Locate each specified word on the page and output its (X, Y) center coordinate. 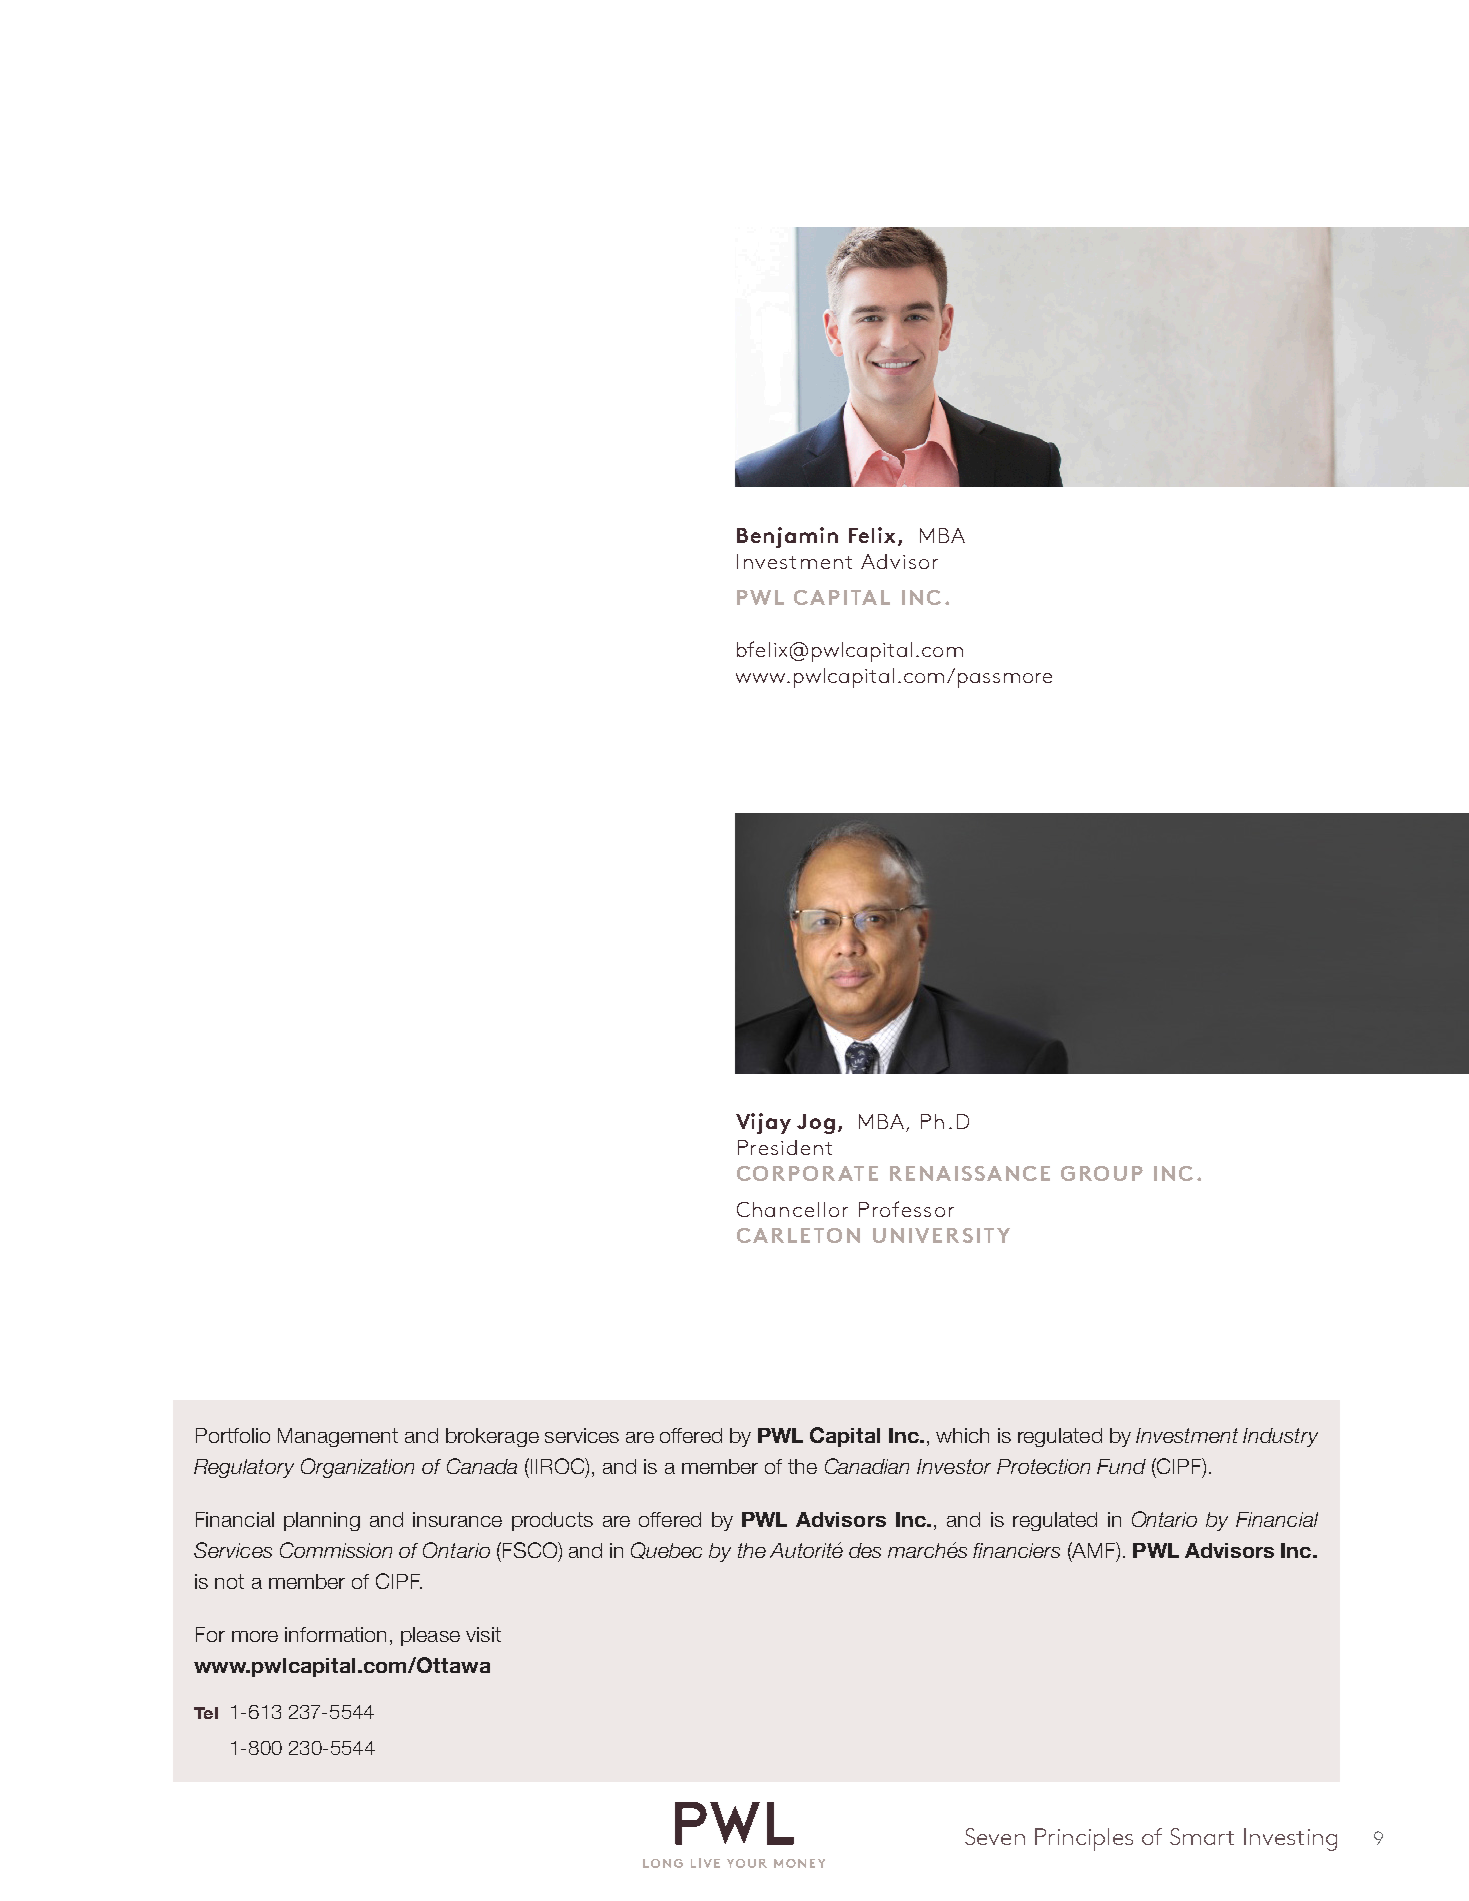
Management (338, 1437)
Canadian (867, 1466)
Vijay (763, 1123)
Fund (1121, 1466)
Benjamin (787, 537)
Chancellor (792, 1209)
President (785, 1147)
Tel (206, 1713)
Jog (816, 1124)
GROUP (1102, 1173)
